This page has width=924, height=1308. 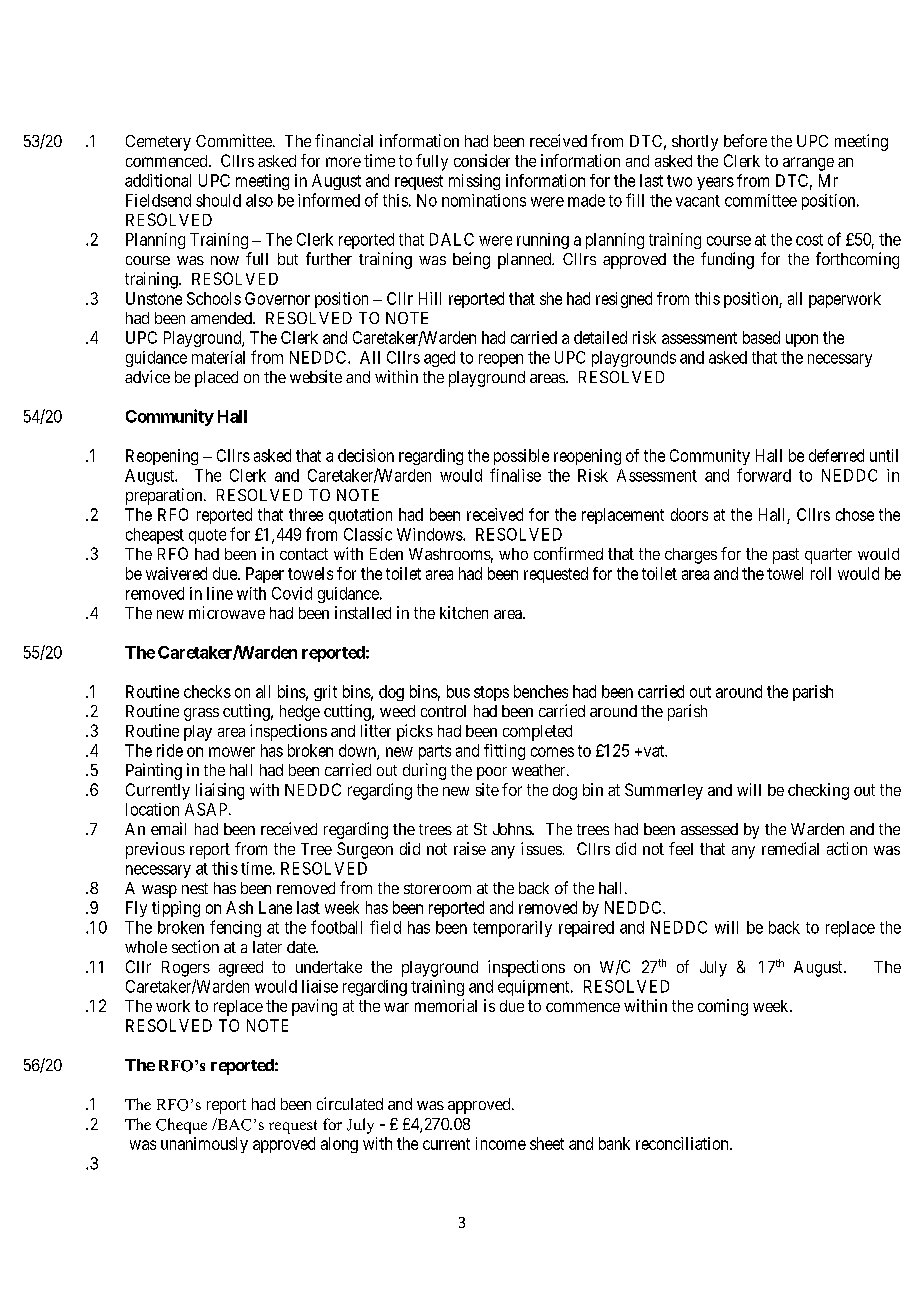 I want to click on finalise, so click(x=515, y=475).
